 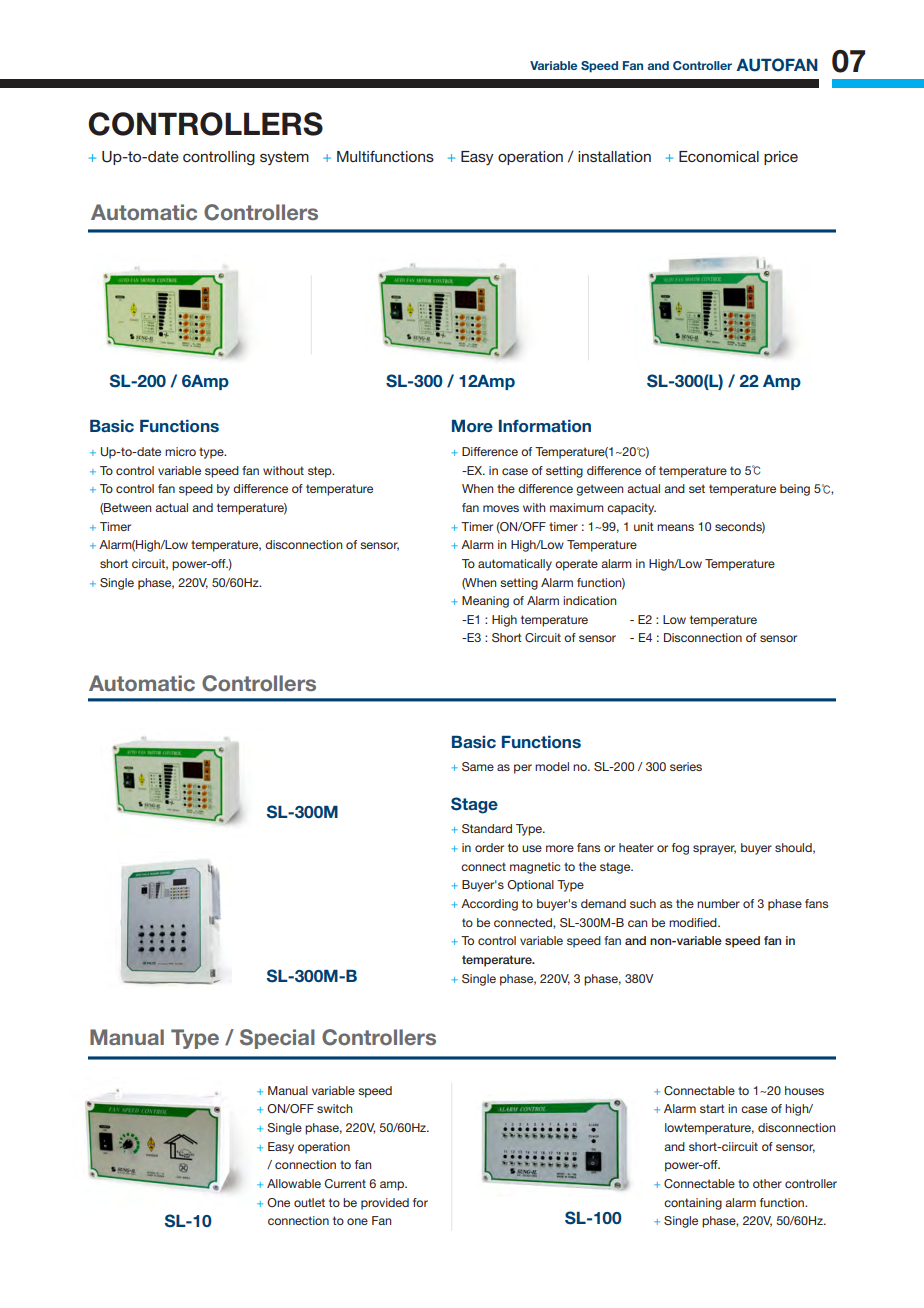 I want to click on installation, so click(x=614, y=156).
